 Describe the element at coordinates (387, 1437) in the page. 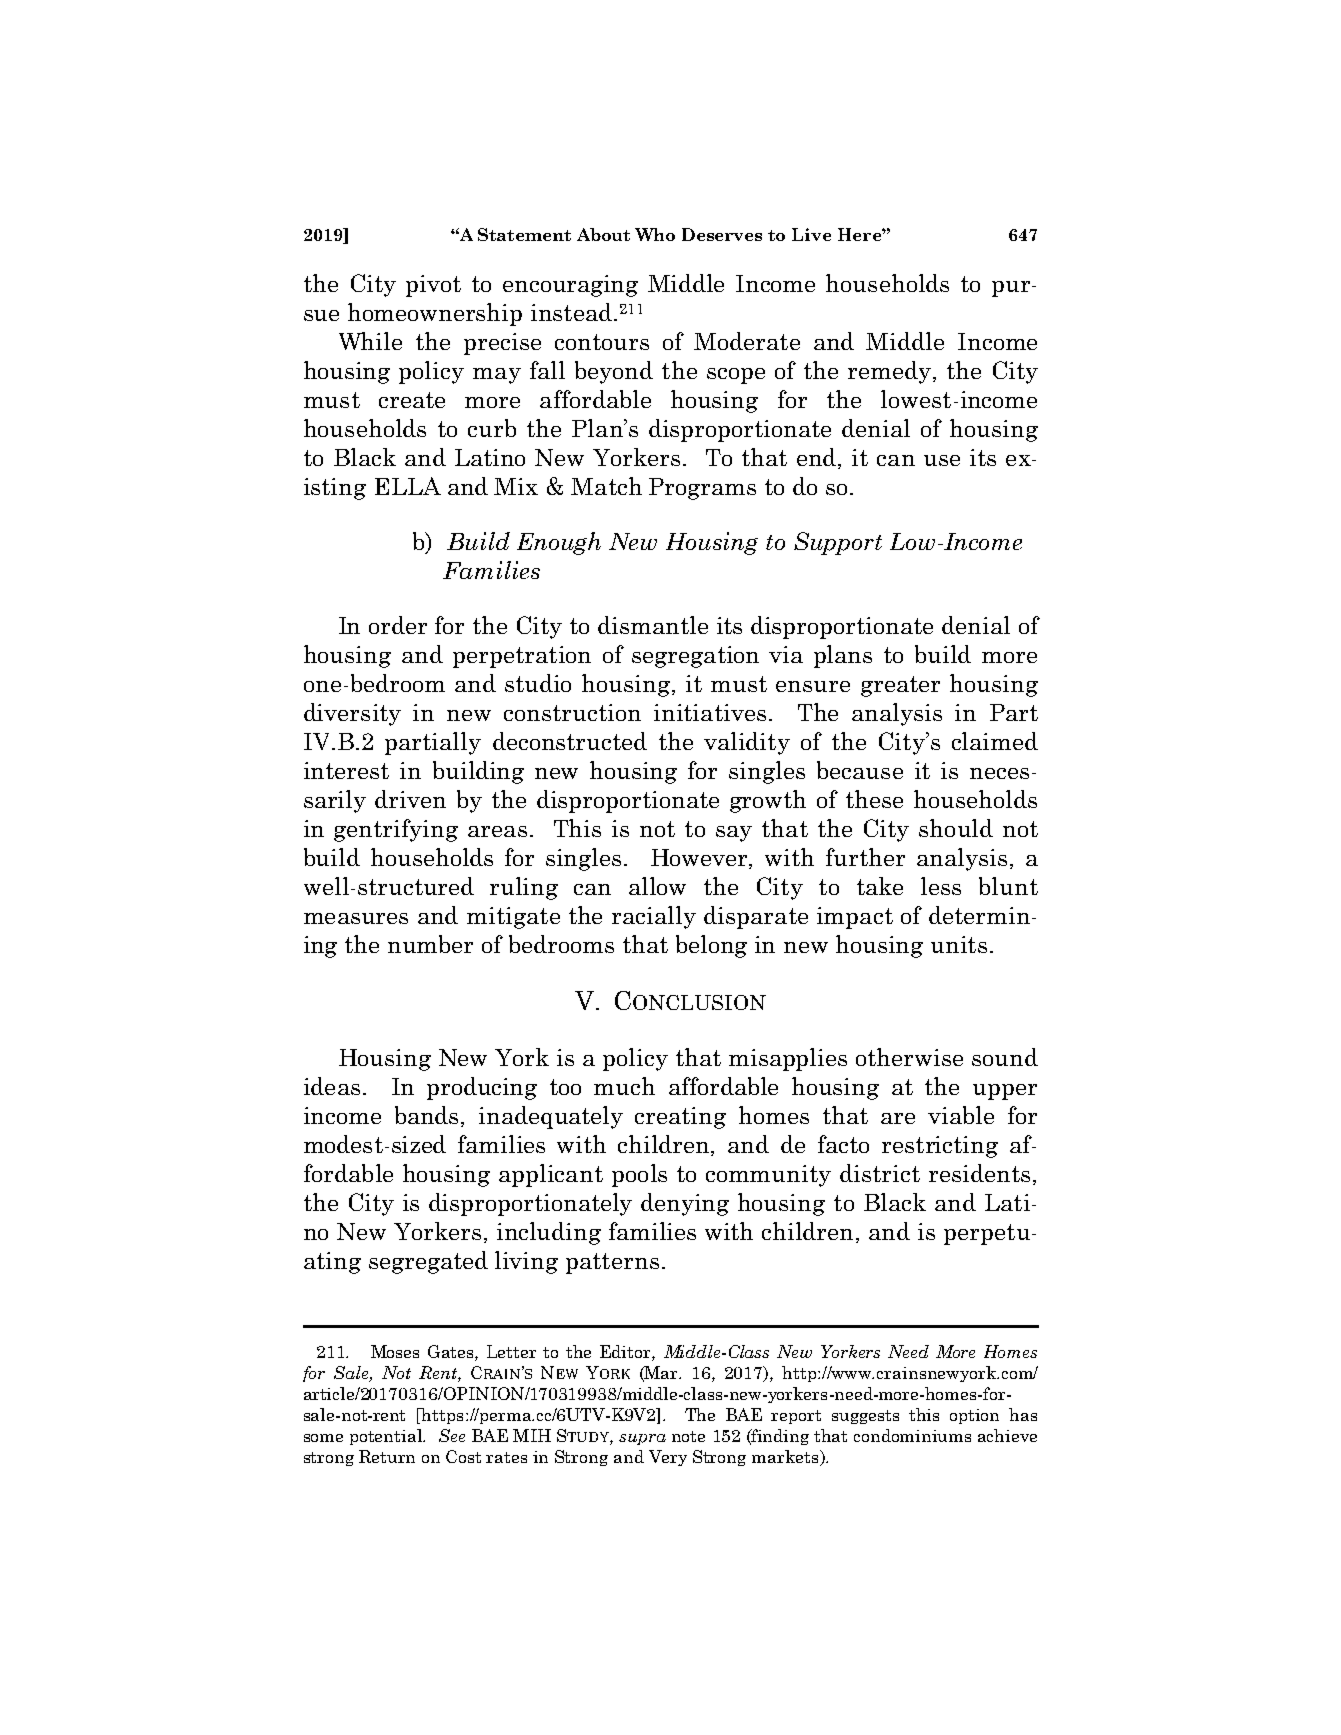

I see `potential` at that location.
